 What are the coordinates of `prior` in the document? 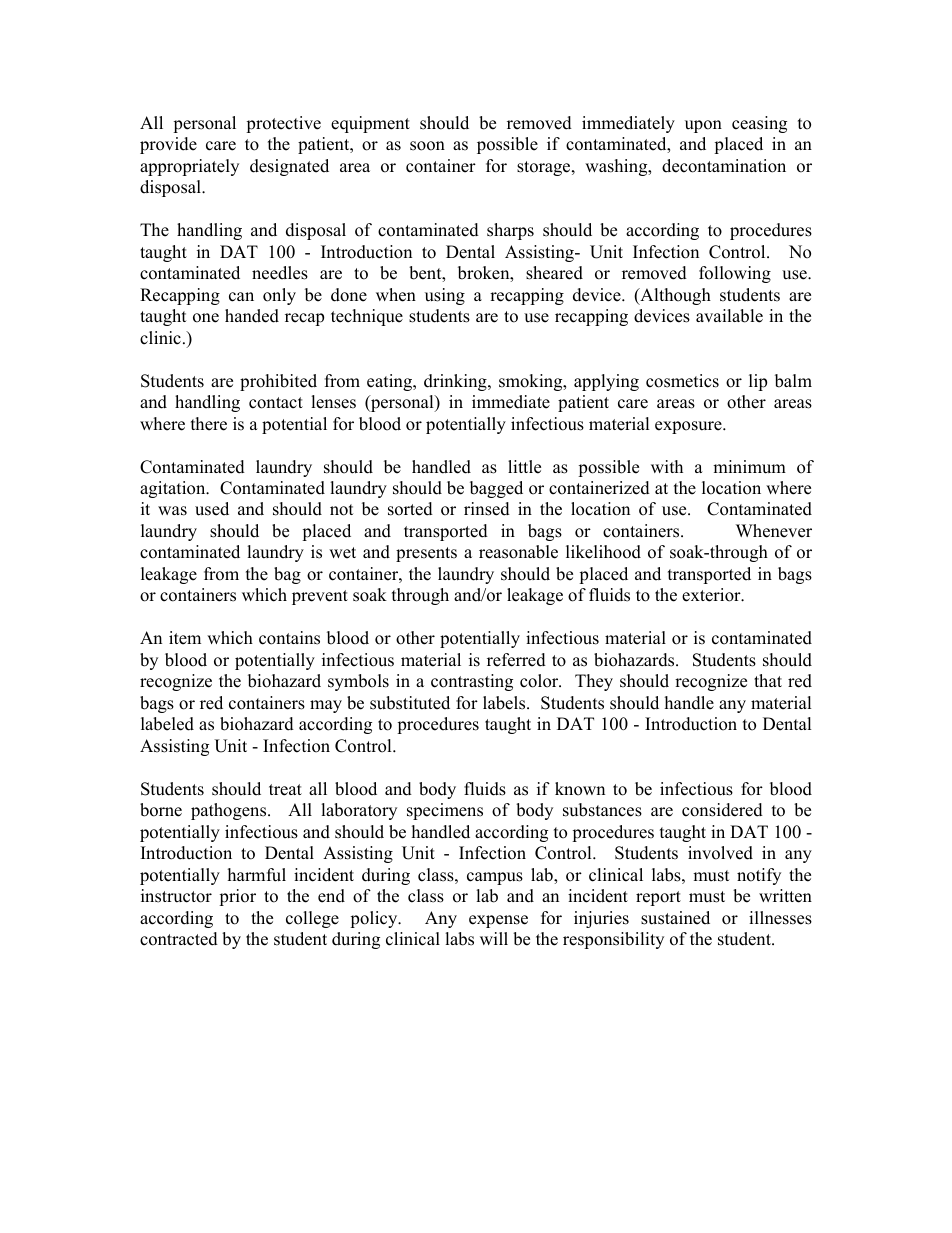 It's located at (237, 897).
